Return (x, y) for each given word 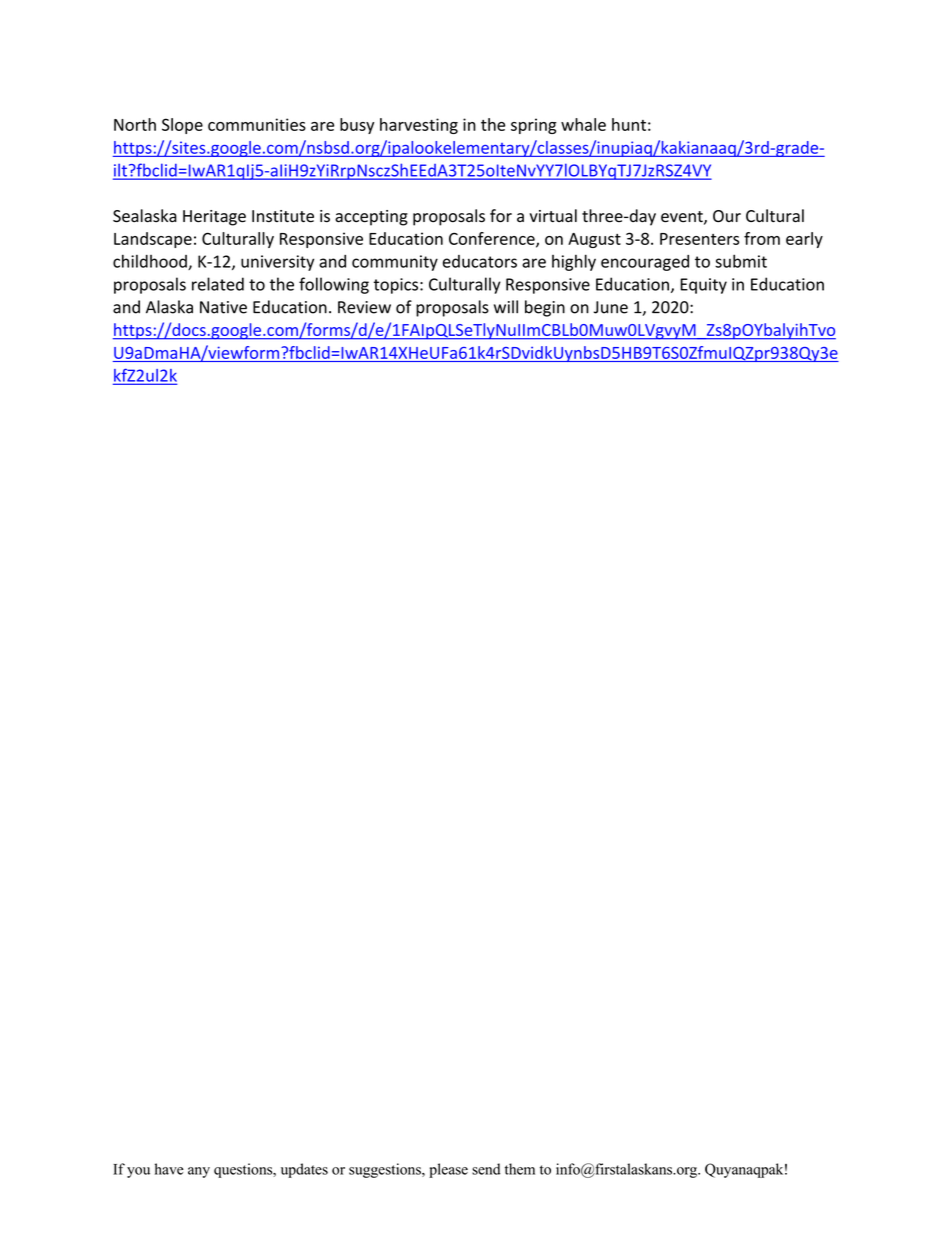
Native (223, 307)
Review (364, 307)
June (611, 307)
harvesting (419, 126)
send (486, 1169)
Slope (182, 126)
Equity (703, 286)
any (199, 1172)
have (169, 1169)
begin (545, 308)
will (506, 307)
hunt (629, 124)
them (520, 1169)
